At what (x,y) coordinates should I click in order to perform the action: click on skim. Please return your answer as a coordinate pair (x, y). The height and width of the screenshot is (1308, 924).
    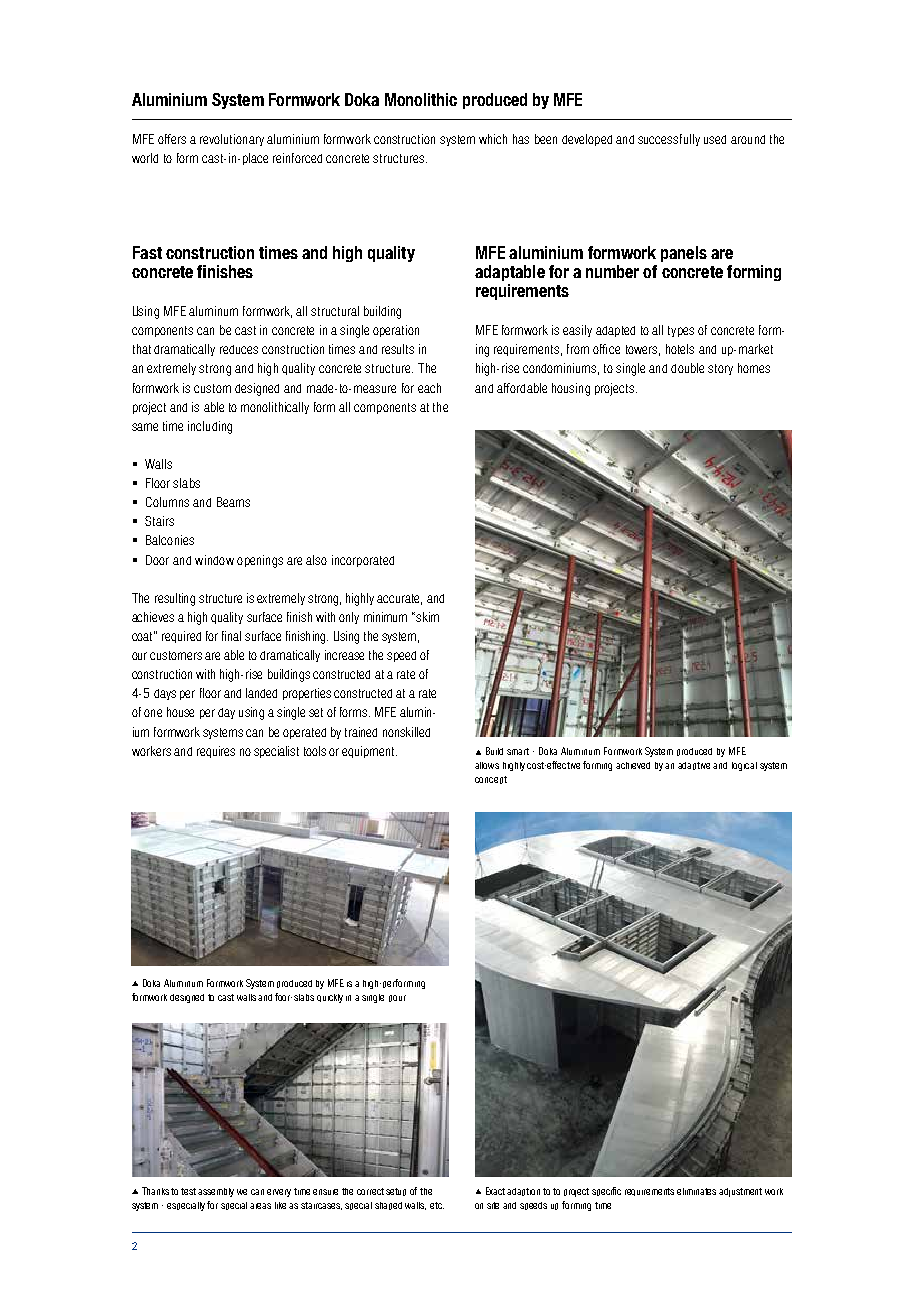
    Looking at the image, I should click on (426, 617).
